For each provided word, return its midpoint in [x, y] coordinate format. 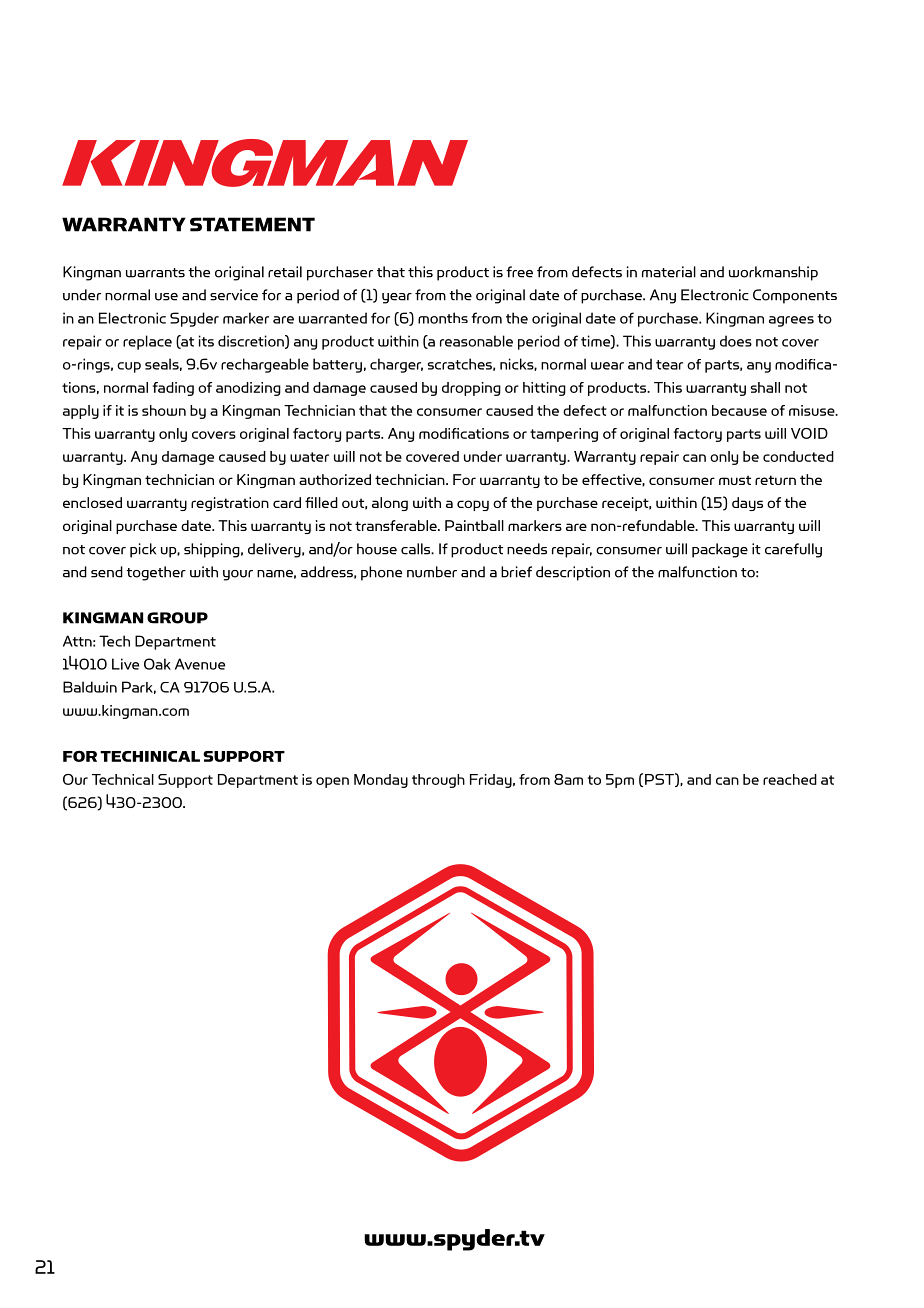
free [519, 272]
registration [230, 504]
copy [473, 505]
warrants [155, 273]
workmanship [773, 273]
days [747, 504]
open [332, 782]
